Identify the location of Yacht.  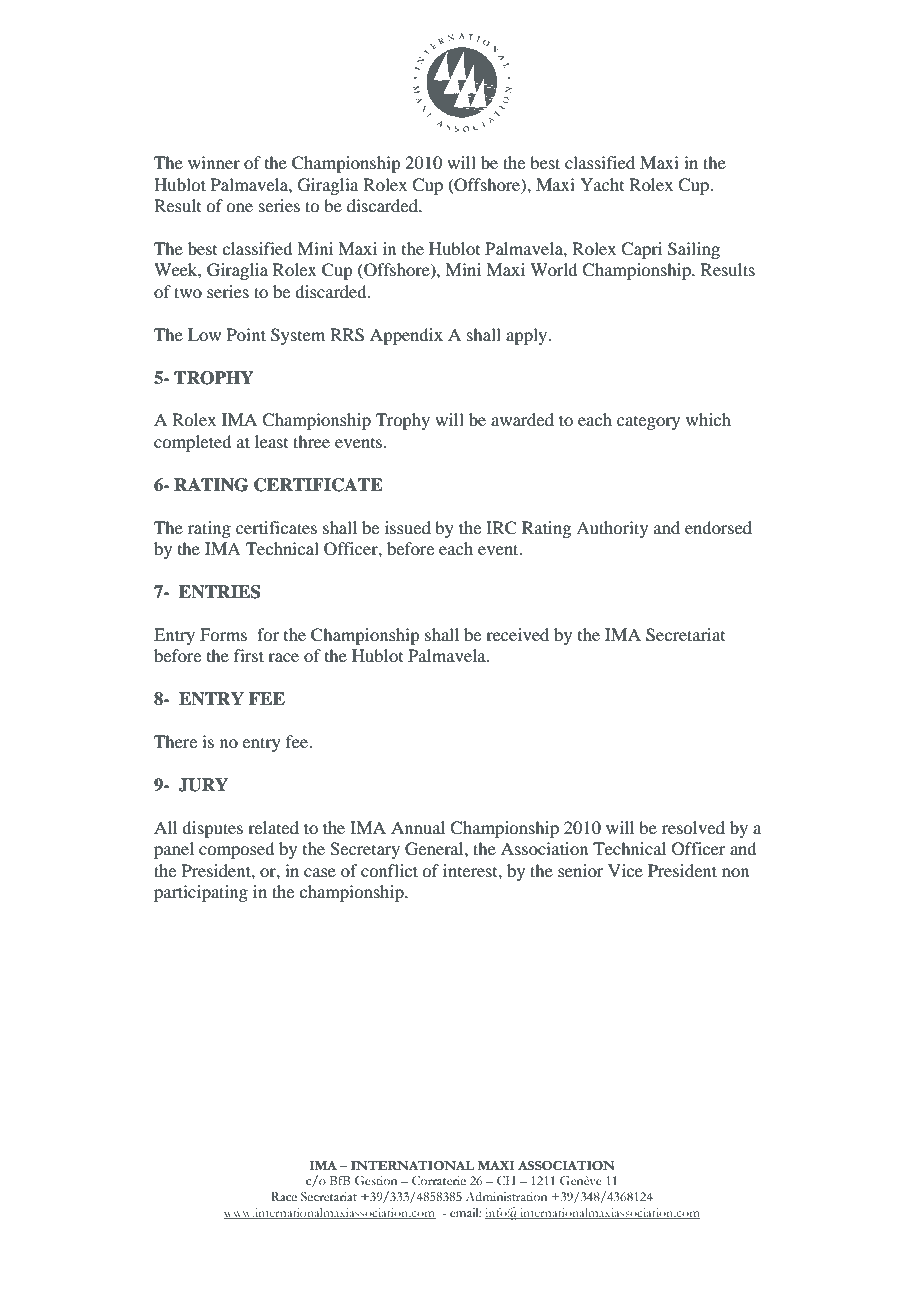
(602, 184).
